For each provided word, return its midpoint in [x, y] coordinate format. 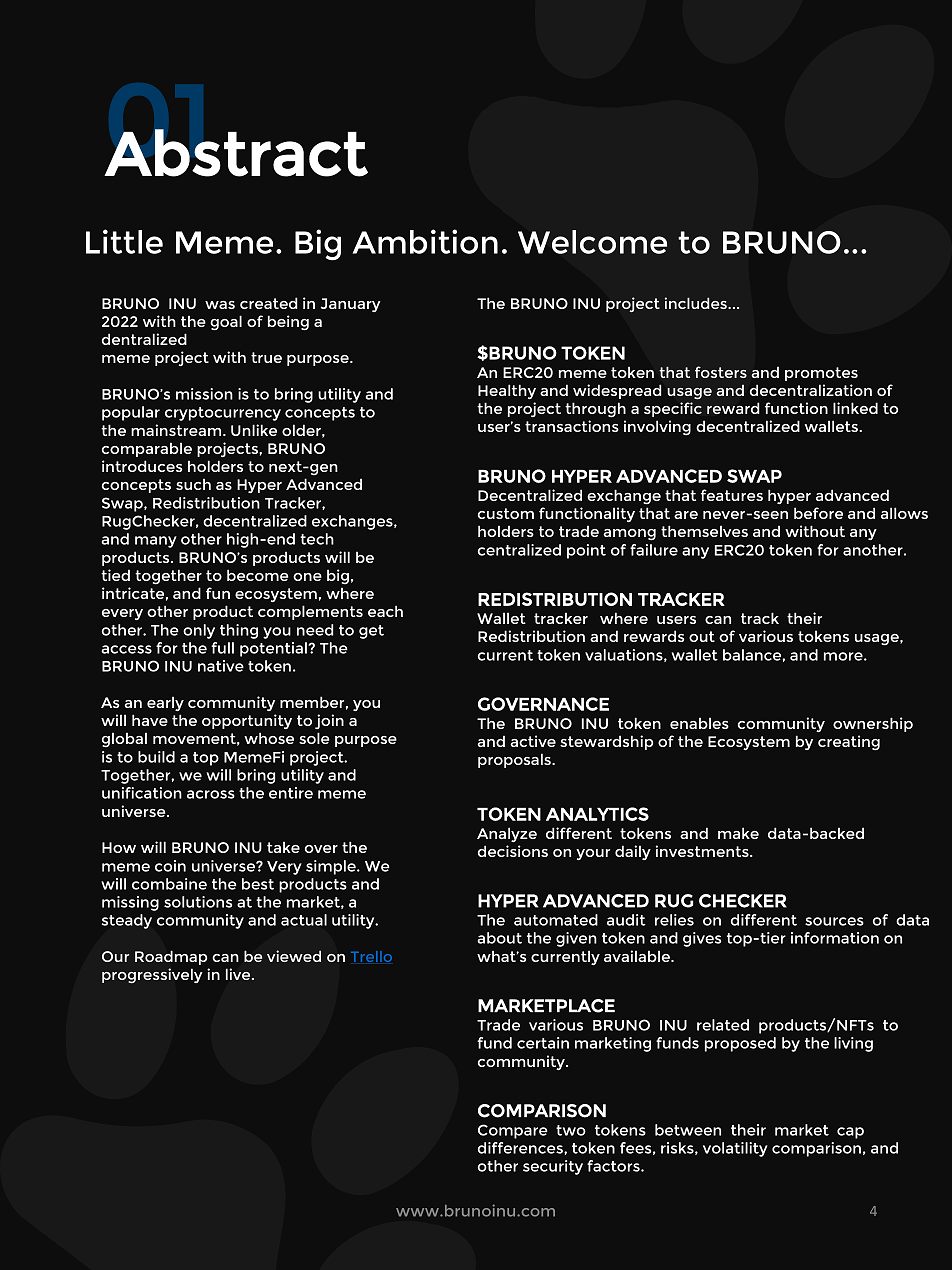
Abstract [236, 153]
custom [506, 513]
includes [697, 303]
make [738, 833]
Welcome [592, 242]
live [239, 974]
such [193, 484]
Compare [513, 1131]
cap [850, 1133]
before [818, 513]
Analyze [507, 834]
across [211, 794]
